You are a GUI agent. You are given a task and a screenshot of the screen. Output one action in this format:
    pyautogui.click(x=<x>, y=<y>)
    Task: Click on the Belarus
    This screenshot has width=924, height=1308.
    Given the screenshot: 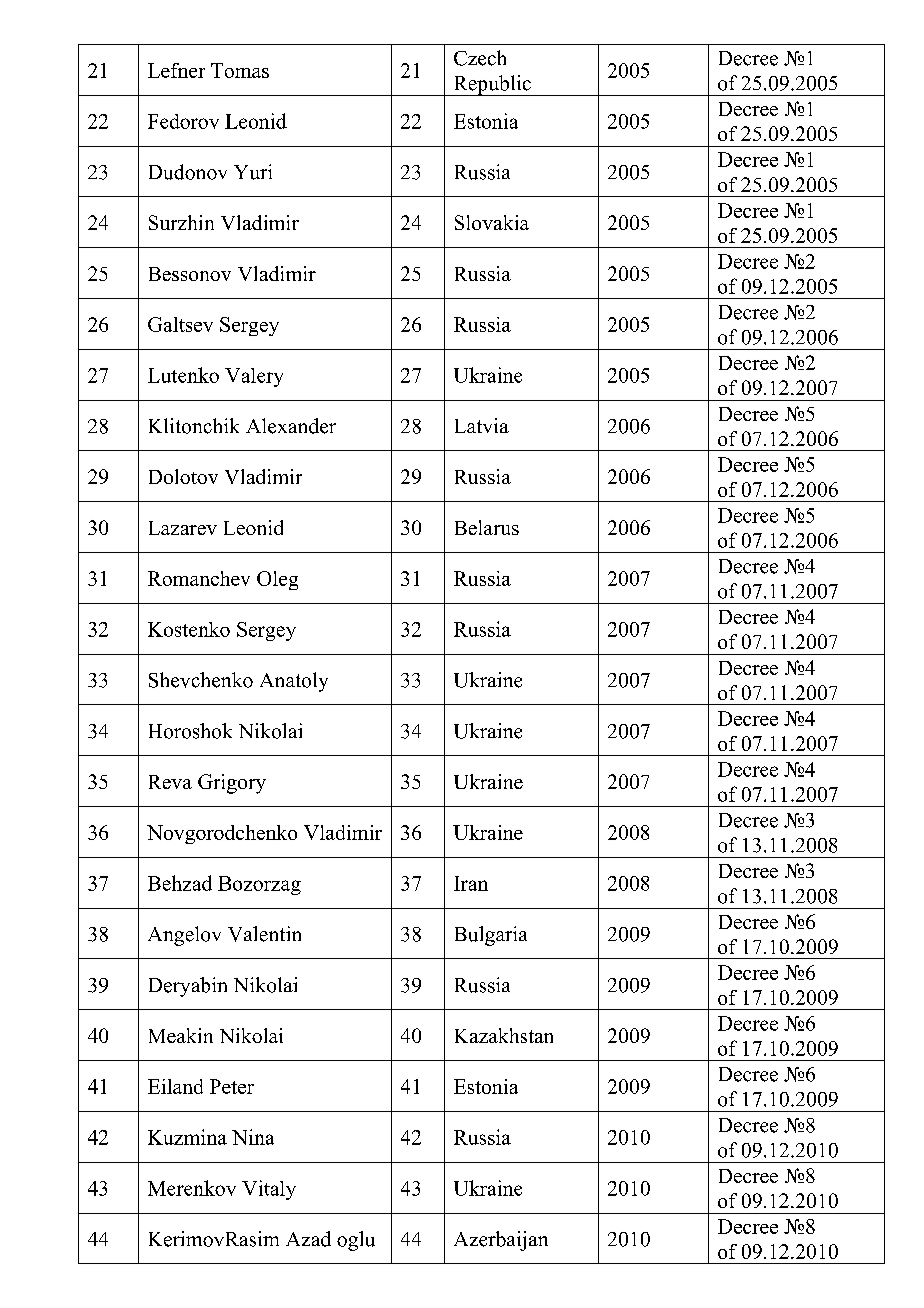 What is the action you would take?
    pyautogui.click(x=487, y=527)
